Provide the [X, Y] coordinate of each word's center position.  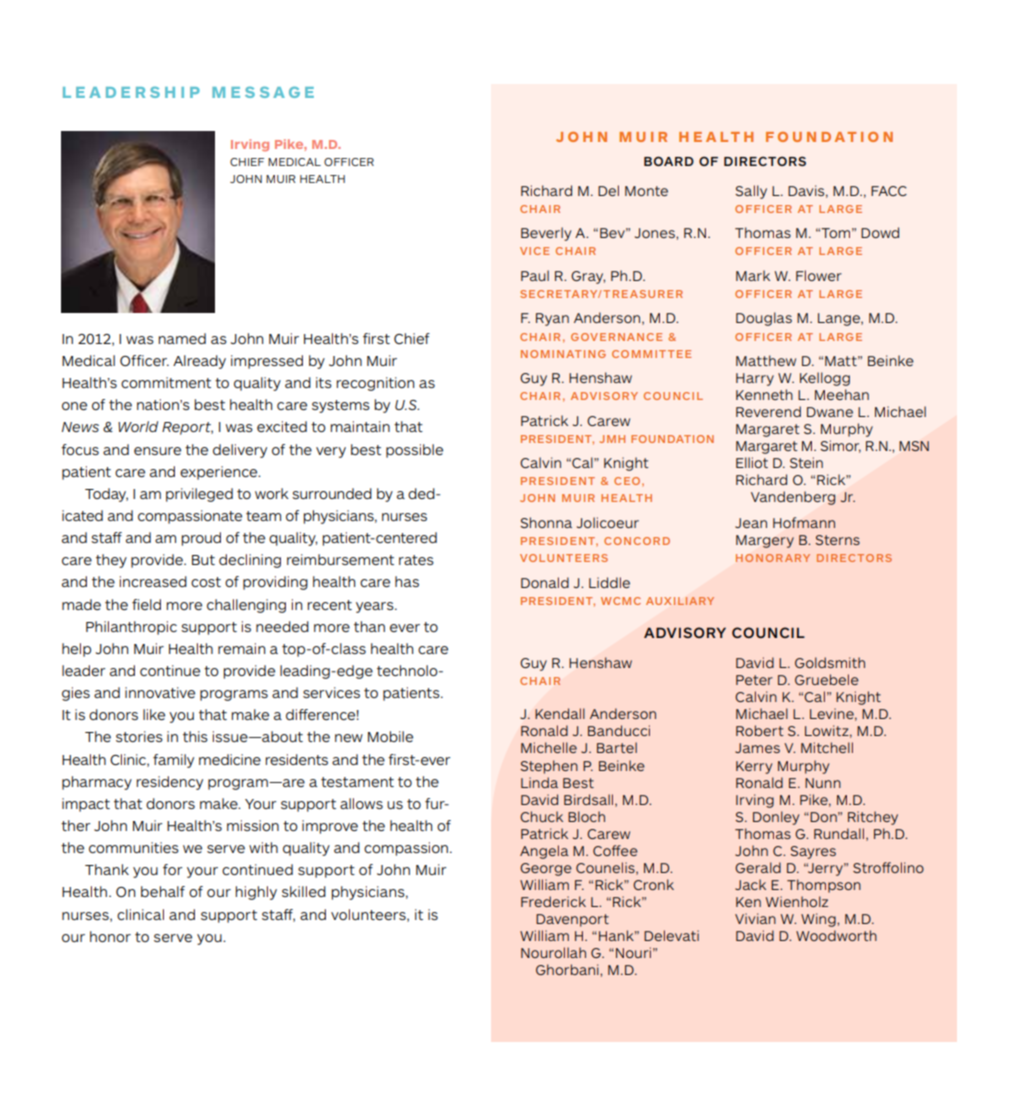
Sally [751, 192]
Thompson [824, 886]
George [546, 869]
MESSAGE [263, 92]
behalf [163, 891]
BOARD [669, 161]
